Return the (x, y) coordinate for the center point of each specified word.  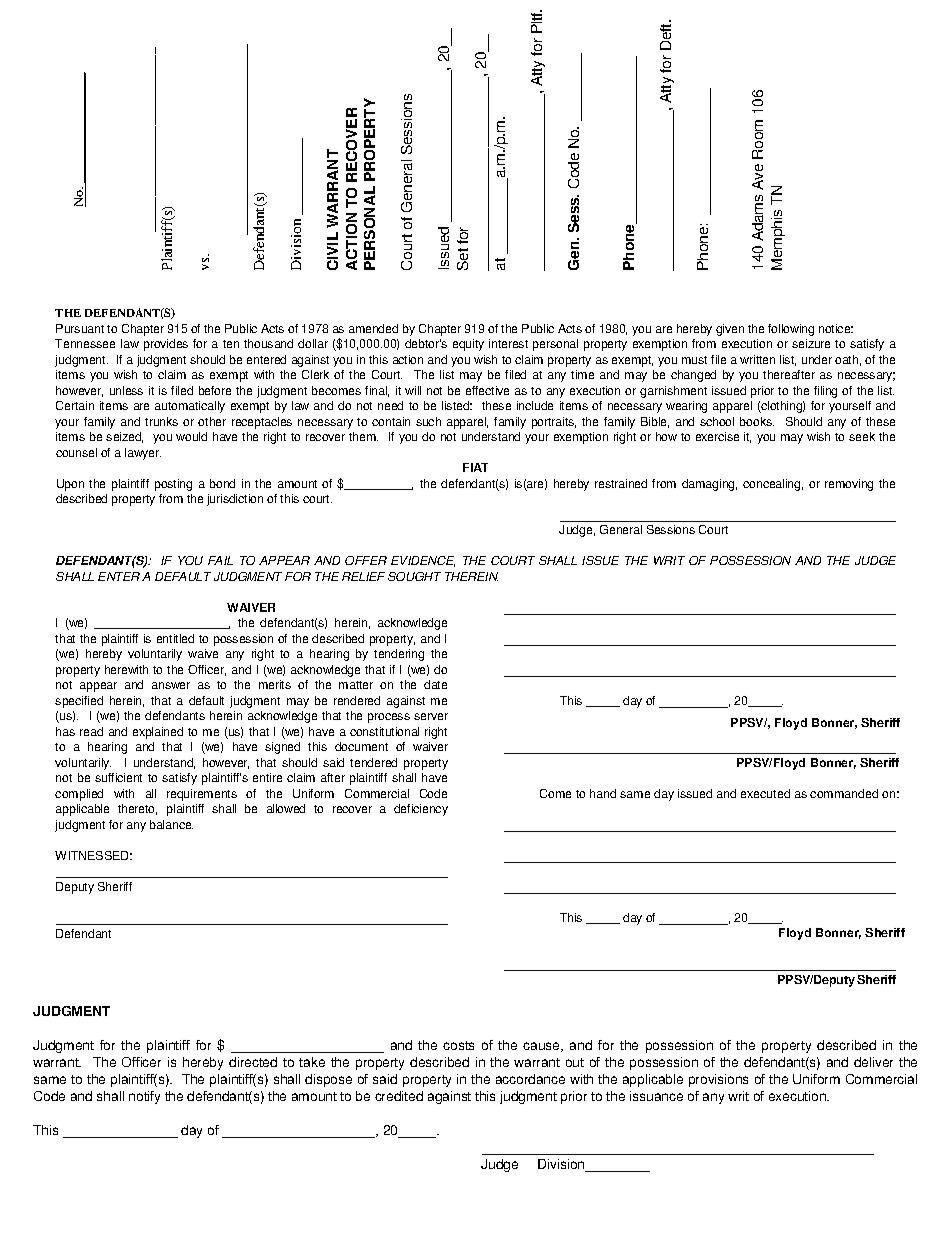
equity (468, 345)
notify (144, 1097)
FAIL (220, 560)
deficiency (421, 810)
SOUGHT (414, 576)
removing (849, 485)
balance (171, 824)
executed (765, 793)
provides (166, 345)
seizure (811, 343)
